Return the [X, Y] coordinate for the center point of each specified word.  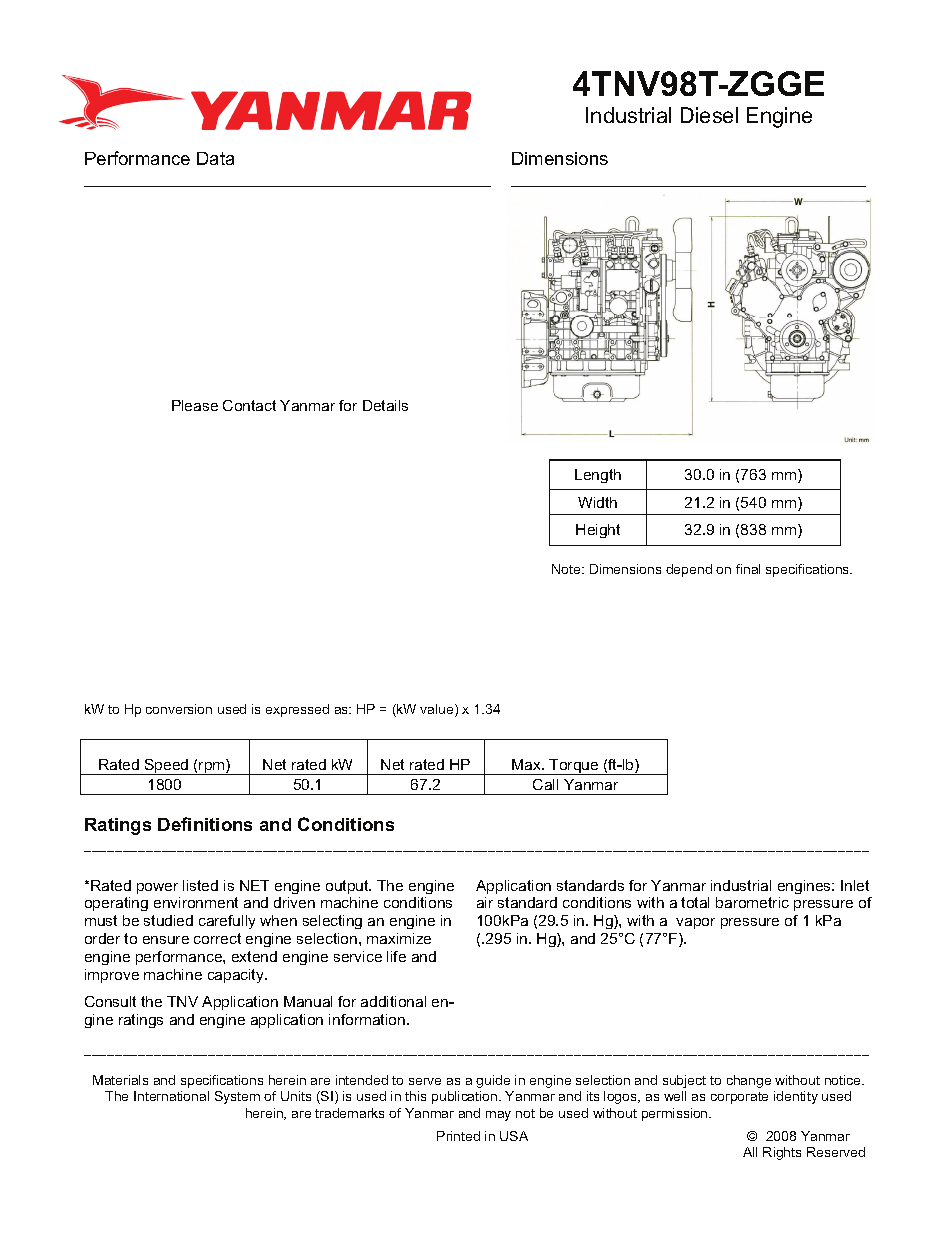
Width [597, 502]
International [171, 1096]
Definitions [205, 824]
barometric [752, 902]
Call [545, 784]
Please [195, 405]
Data [215, 158]
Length [598, 476]
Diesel [709, 115]
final [748, 569]
